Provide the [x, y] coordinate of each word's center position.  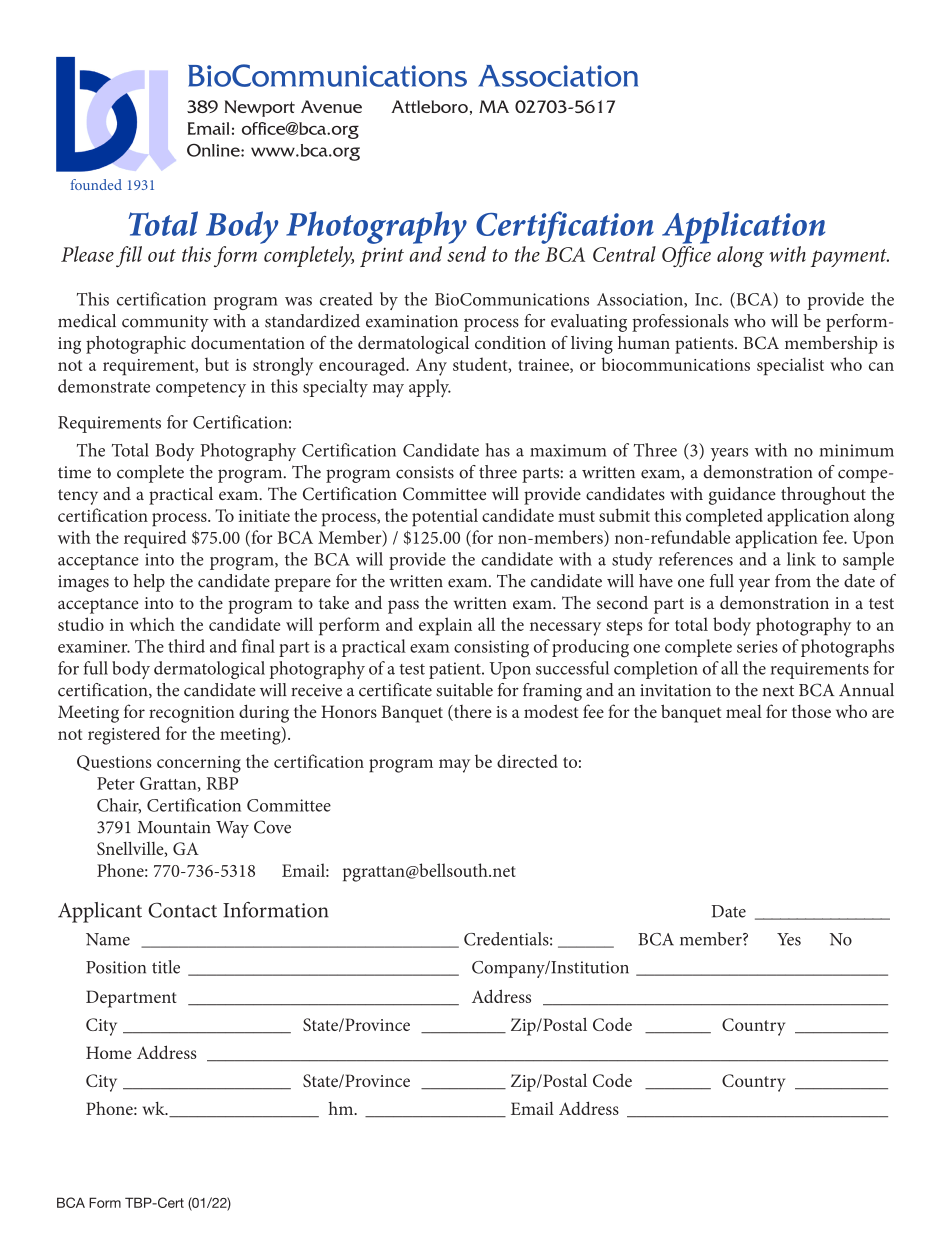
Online [214, 150]
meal [744, 711]
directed [527, 761]
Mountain [174, 827]
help [149, 583]
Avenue [331, 106]
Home [109, 1052]
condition [510, 342]
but [217, 364]
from [793, 581]
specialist [790, 366]
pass [403, 607]
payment [850, 258]
